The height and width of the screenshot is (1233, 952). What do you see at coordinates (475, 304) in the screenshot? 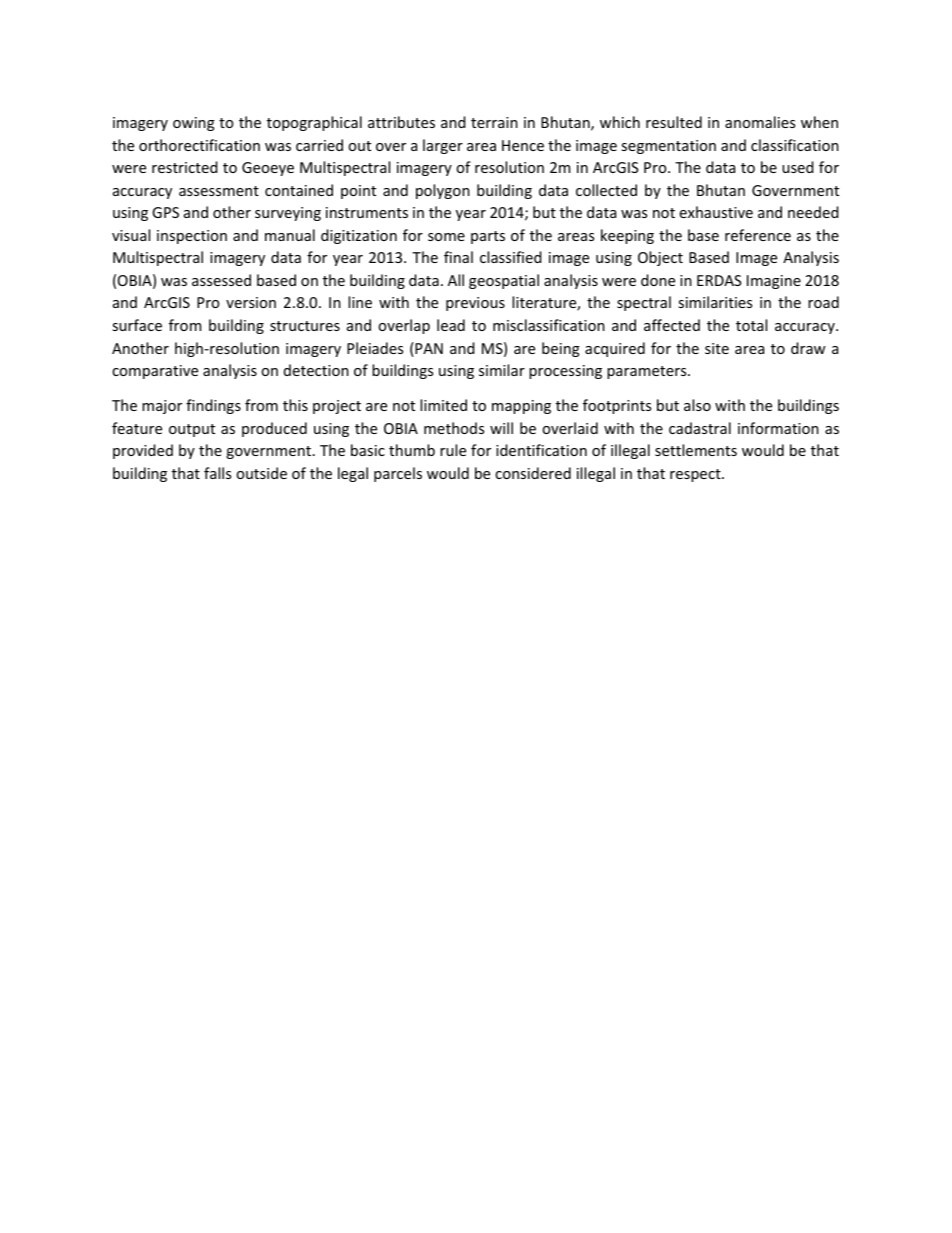
I see `previous` at bounding box center [475, 304].
